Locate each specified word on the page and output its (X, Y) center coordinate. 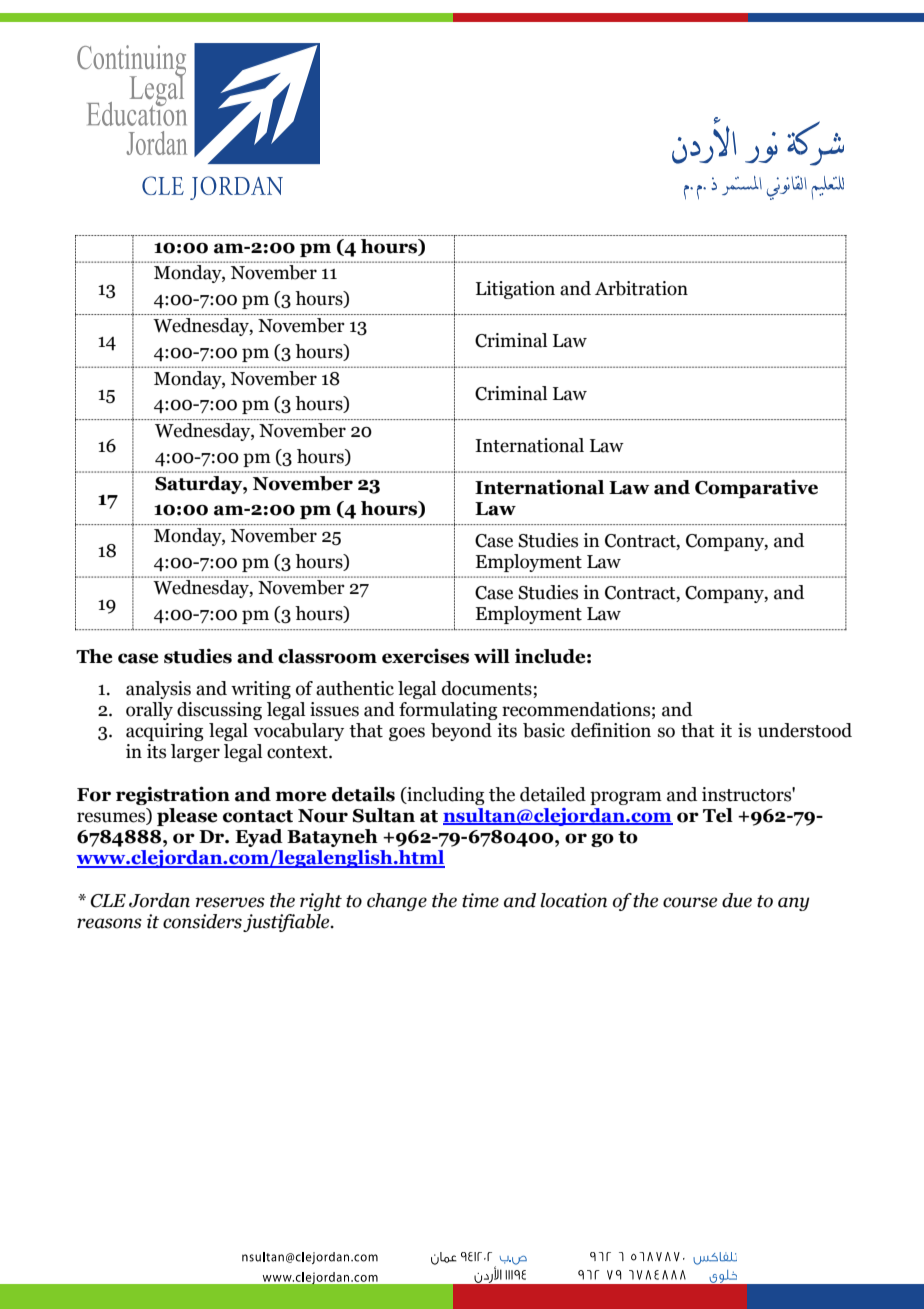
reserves (230, 902)
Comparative (756, 488)
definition (611, 730)
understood (805, 730)
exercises (425, 656)
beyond (461, 732)
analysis (158, 690)
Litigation (515, 290)
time (480, 900)
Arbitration (641, 288)
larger (195, 753)
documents (488, 689)
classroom (327, 656)
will (492, 655)
